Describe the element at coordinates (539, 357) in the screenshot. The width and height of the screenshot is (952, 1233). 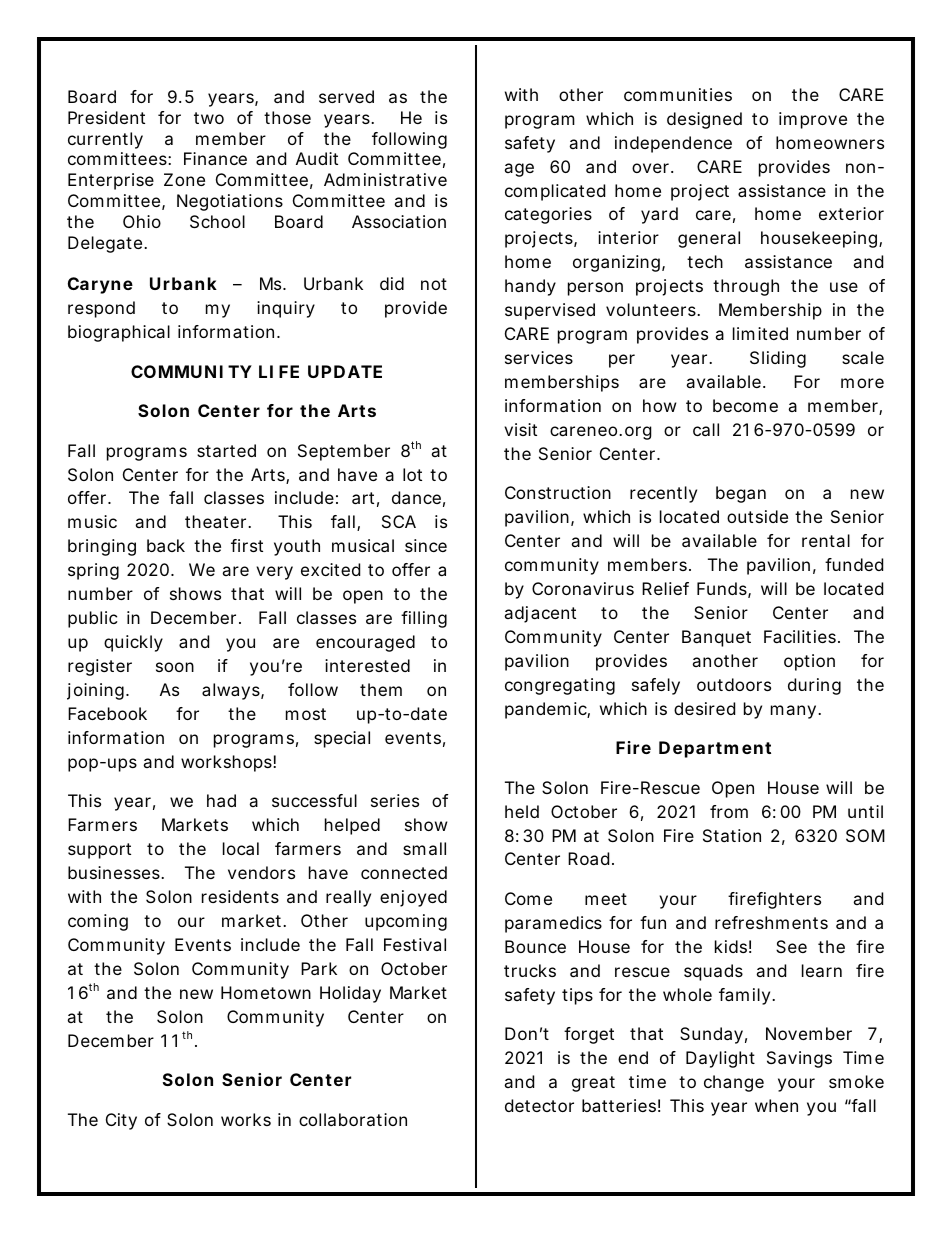
I see `services` at that location.
